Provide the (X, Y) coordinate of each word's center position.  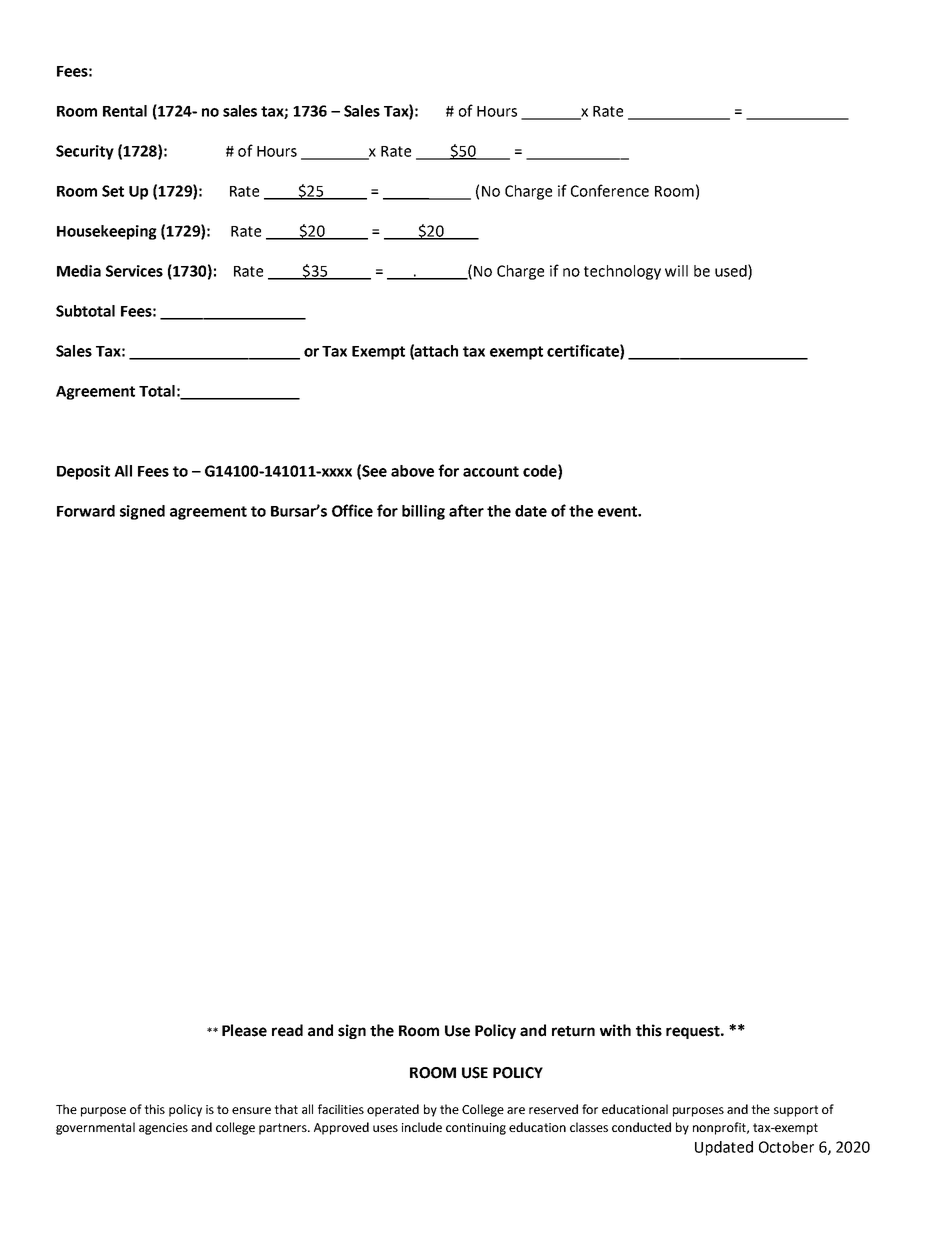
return (573, 1031)
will (676, 271)
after (466, 510)
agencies (163, 1129)
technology (622, 272)
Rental (125, 111)
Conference (610, 190)
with (615, 1030)
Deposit (83, 472)
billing (423, 512)
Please (244, 1030)
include (422, 1127)
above (412, 471)
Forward (86, 511)
